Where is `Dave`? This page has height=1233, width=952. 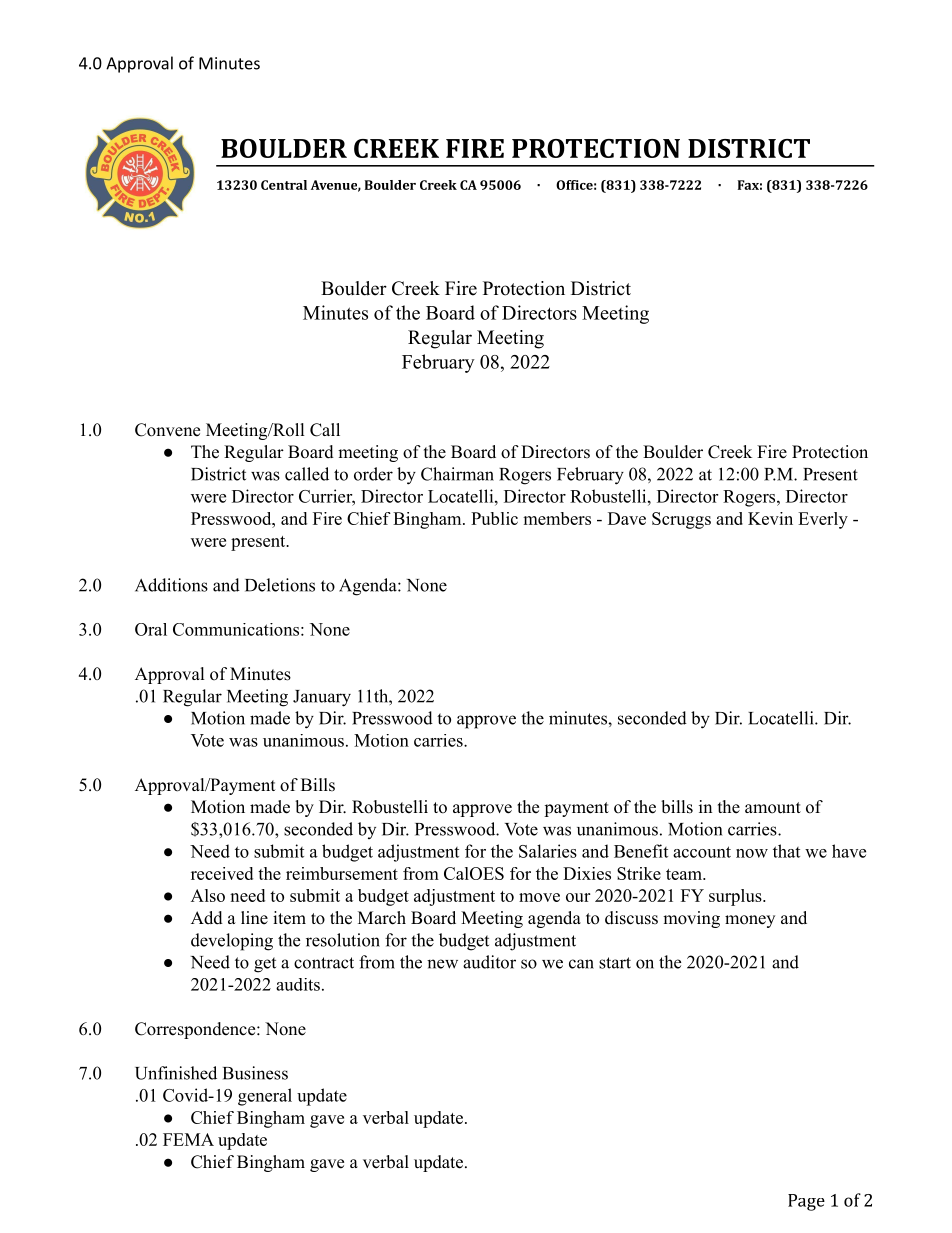 Dave is located at coordinates (627, 518).
